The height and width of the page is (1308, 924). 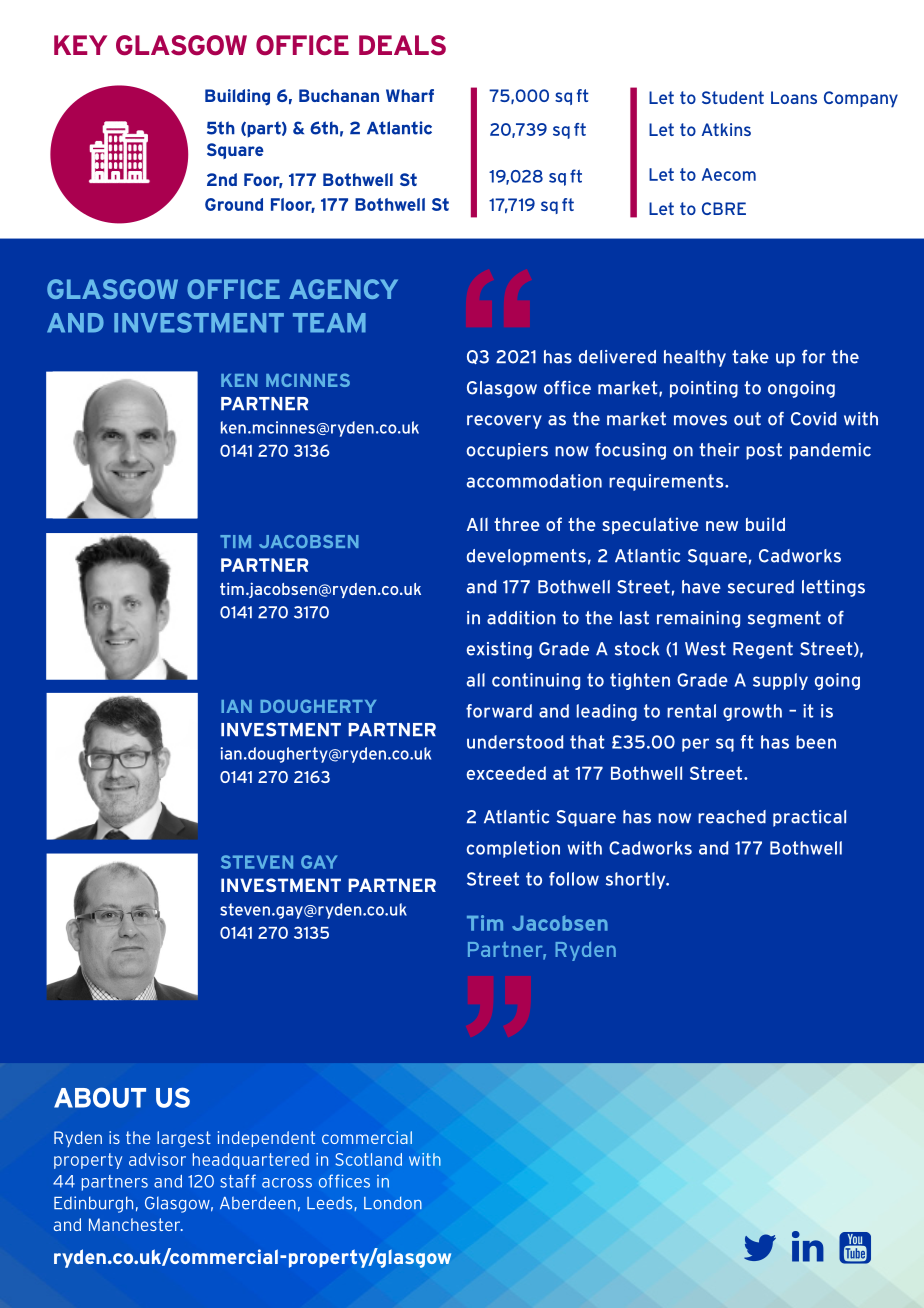 What do you see at coordinates (750, 357) in the page?
I see `take` at bounding box center [750, 357].
